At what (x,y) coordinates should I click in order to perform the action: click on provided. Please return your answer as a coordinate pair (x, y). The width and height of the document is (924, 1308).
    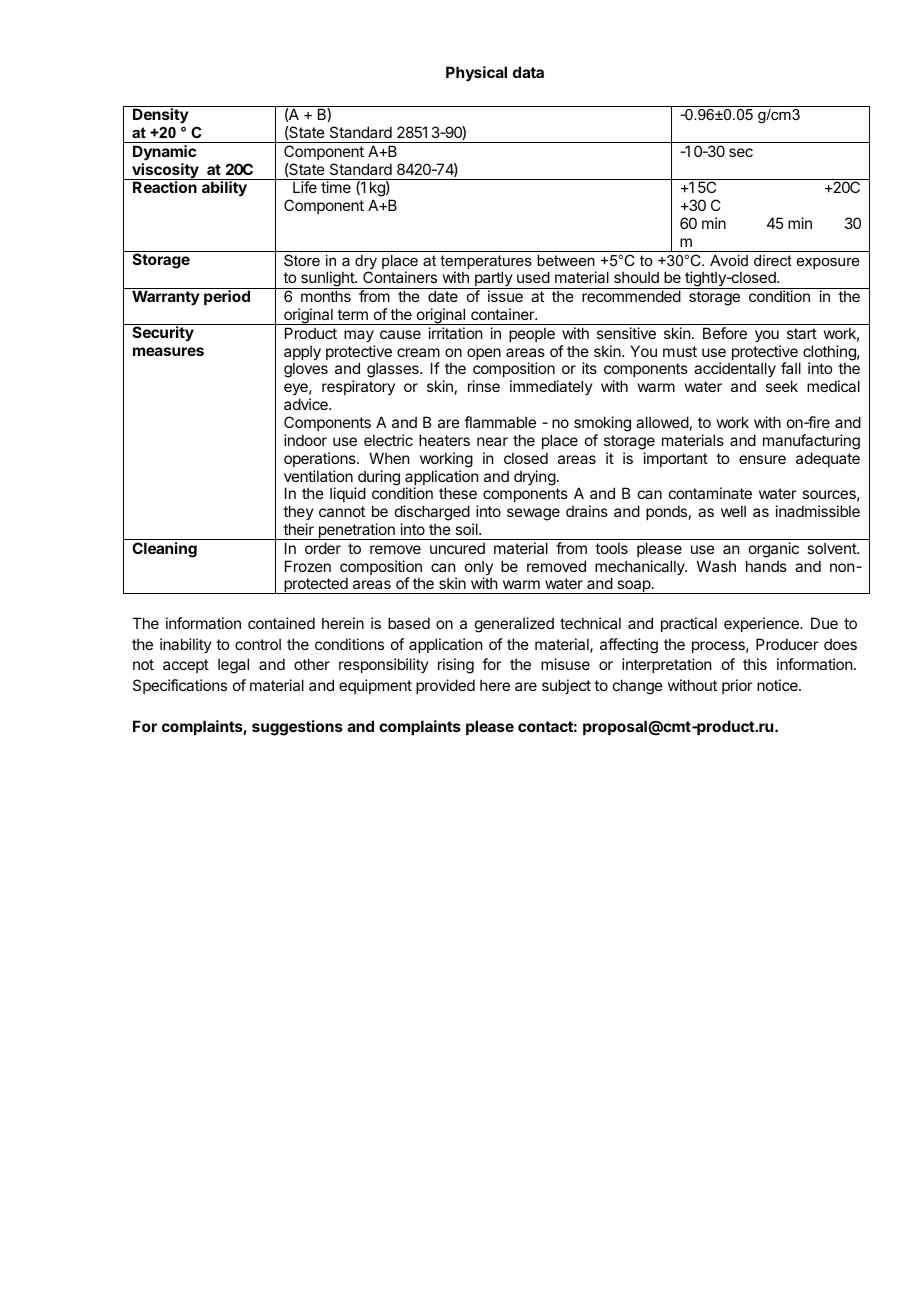
    Looking at the image, I should click on (445, 686).
